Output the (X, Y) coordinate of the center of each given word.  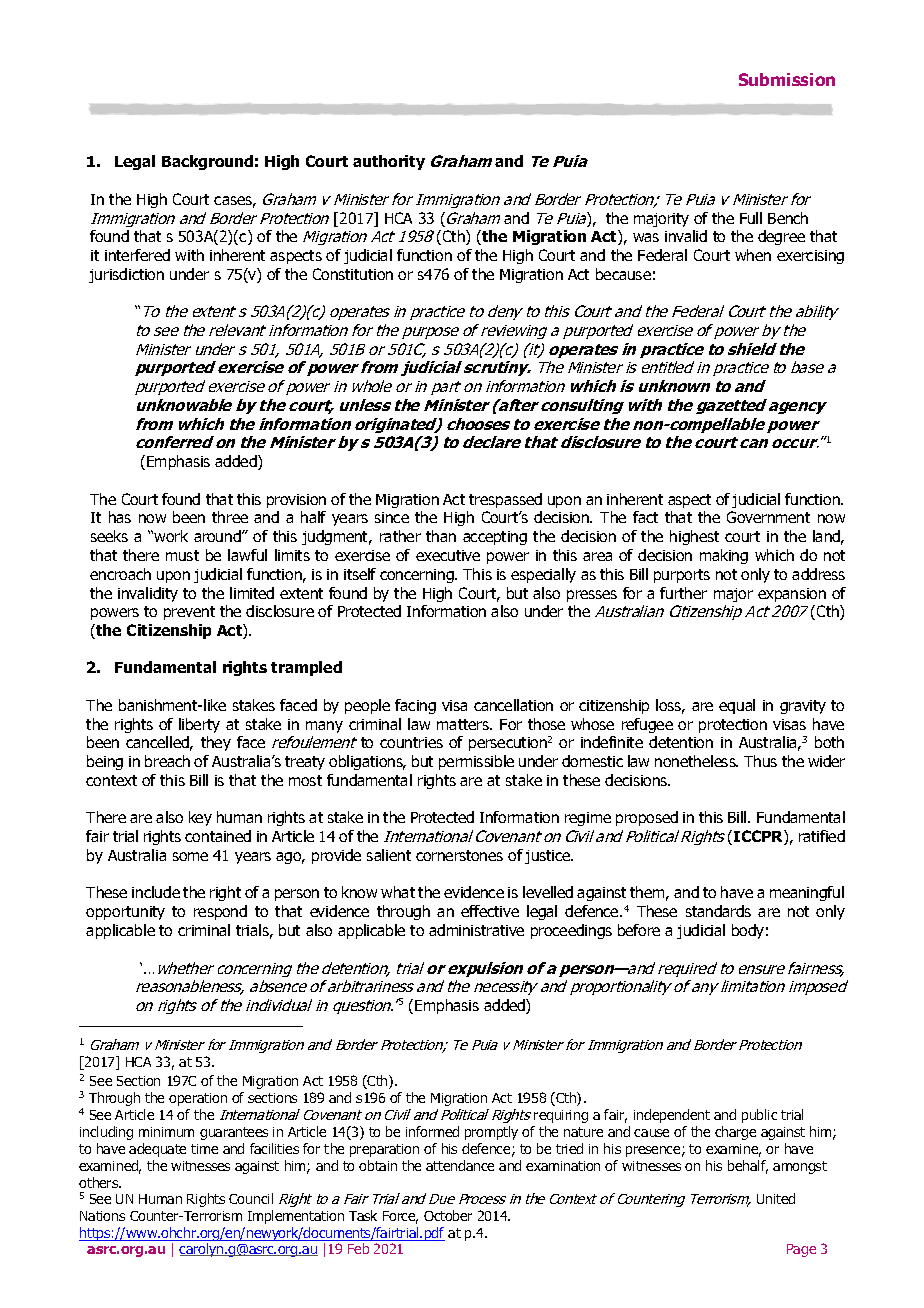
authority (389, 162)
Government (768, 517)
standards (718, 911)
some (190, 856)
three (230, 517)
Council (251, 1198)
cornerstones (459, 855)
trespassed (505, 500)
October (448, 1215)
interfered (137, 255)
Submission (787, 79)
